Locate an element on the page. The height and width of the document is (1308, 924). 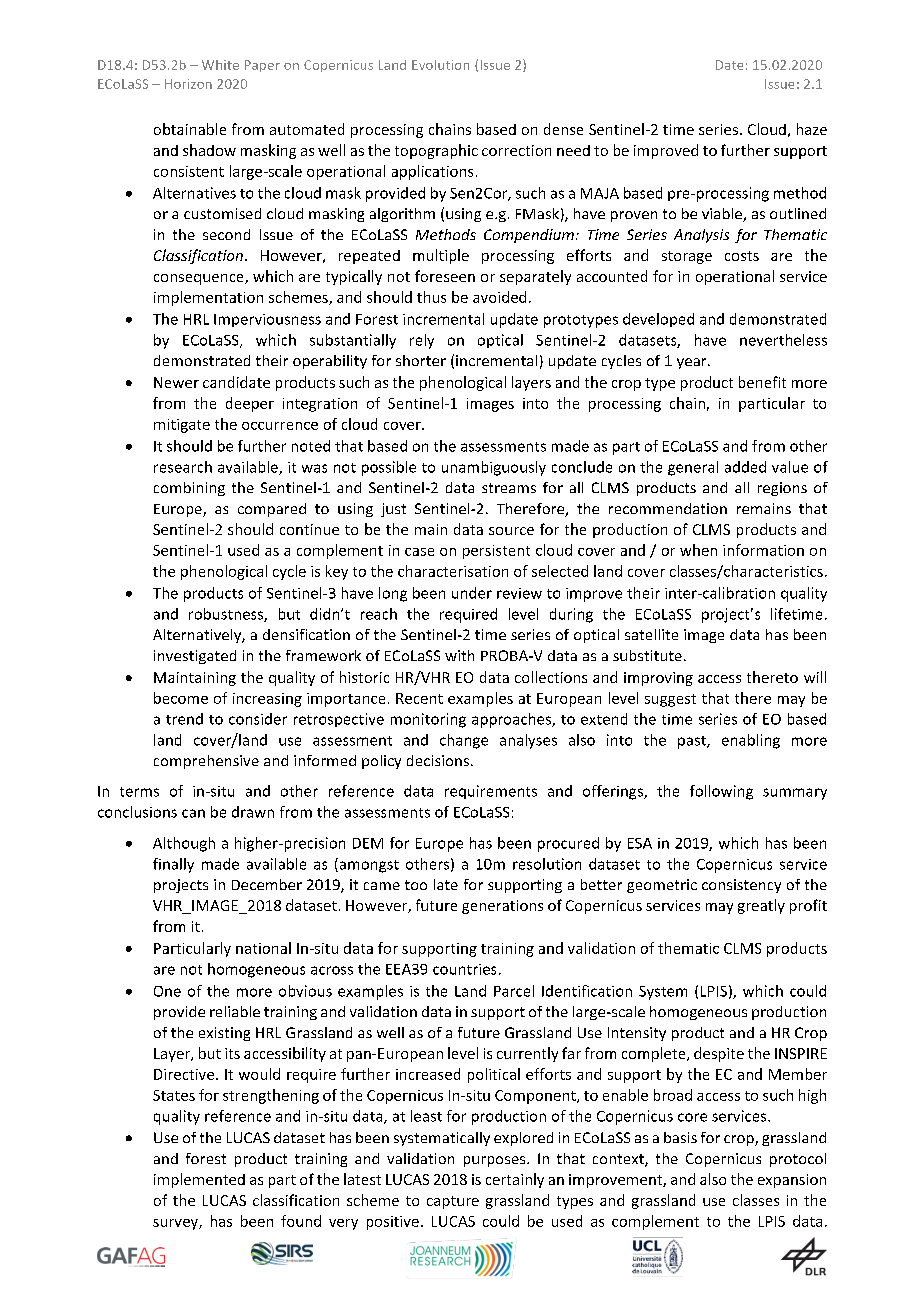
national is located at coordinates (263, 948).
